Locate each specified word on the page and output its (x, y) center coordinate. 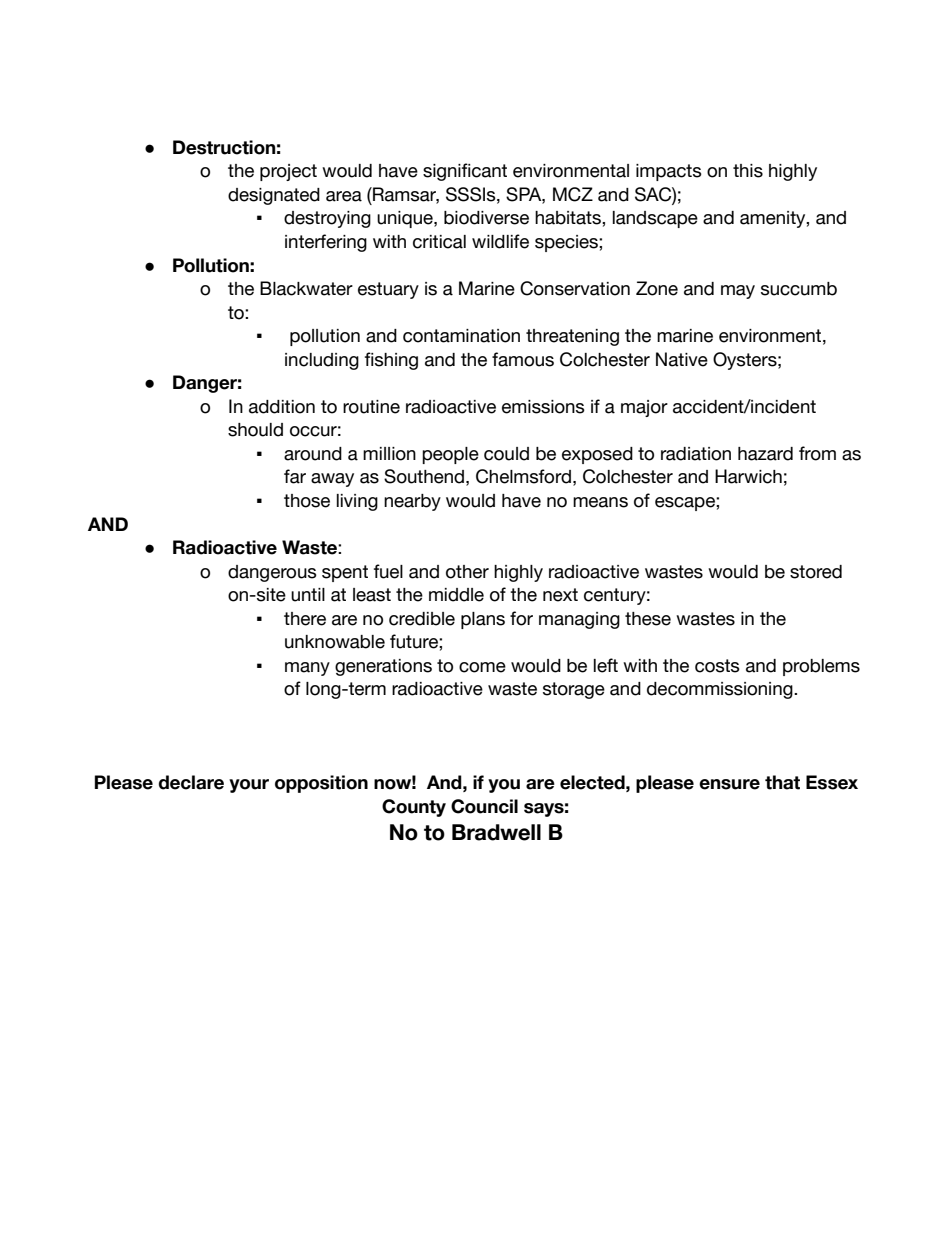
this (748, 171)
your (249, 786)
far (295, 476)
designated (274, 196)
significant (465, 172)
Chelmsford (523, 476)
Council (484, 806)
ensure (729, 784)
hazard (765, 454)
